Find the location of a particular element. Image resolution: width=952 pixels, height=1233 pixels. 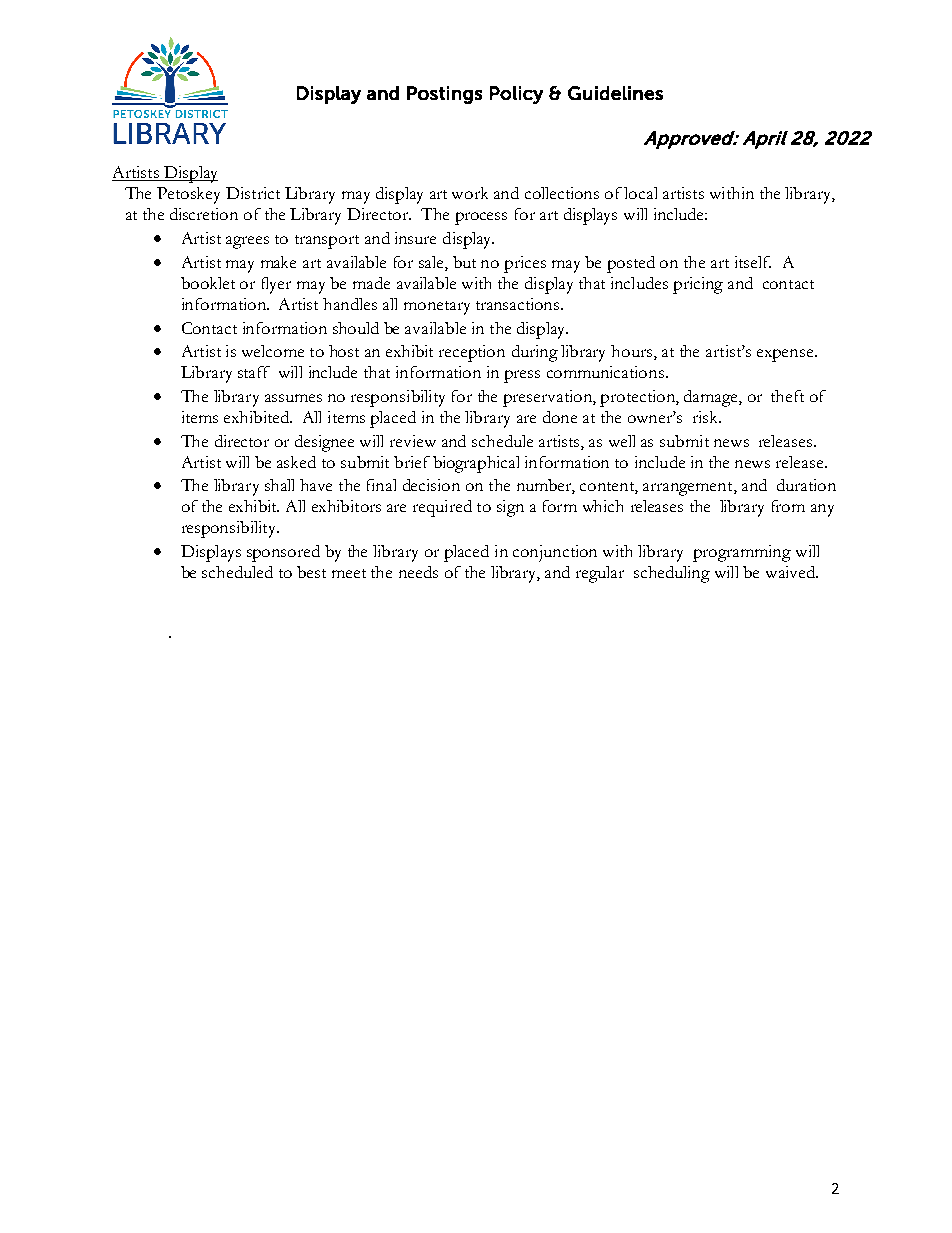

staff is located at coordinates (254, 372).
